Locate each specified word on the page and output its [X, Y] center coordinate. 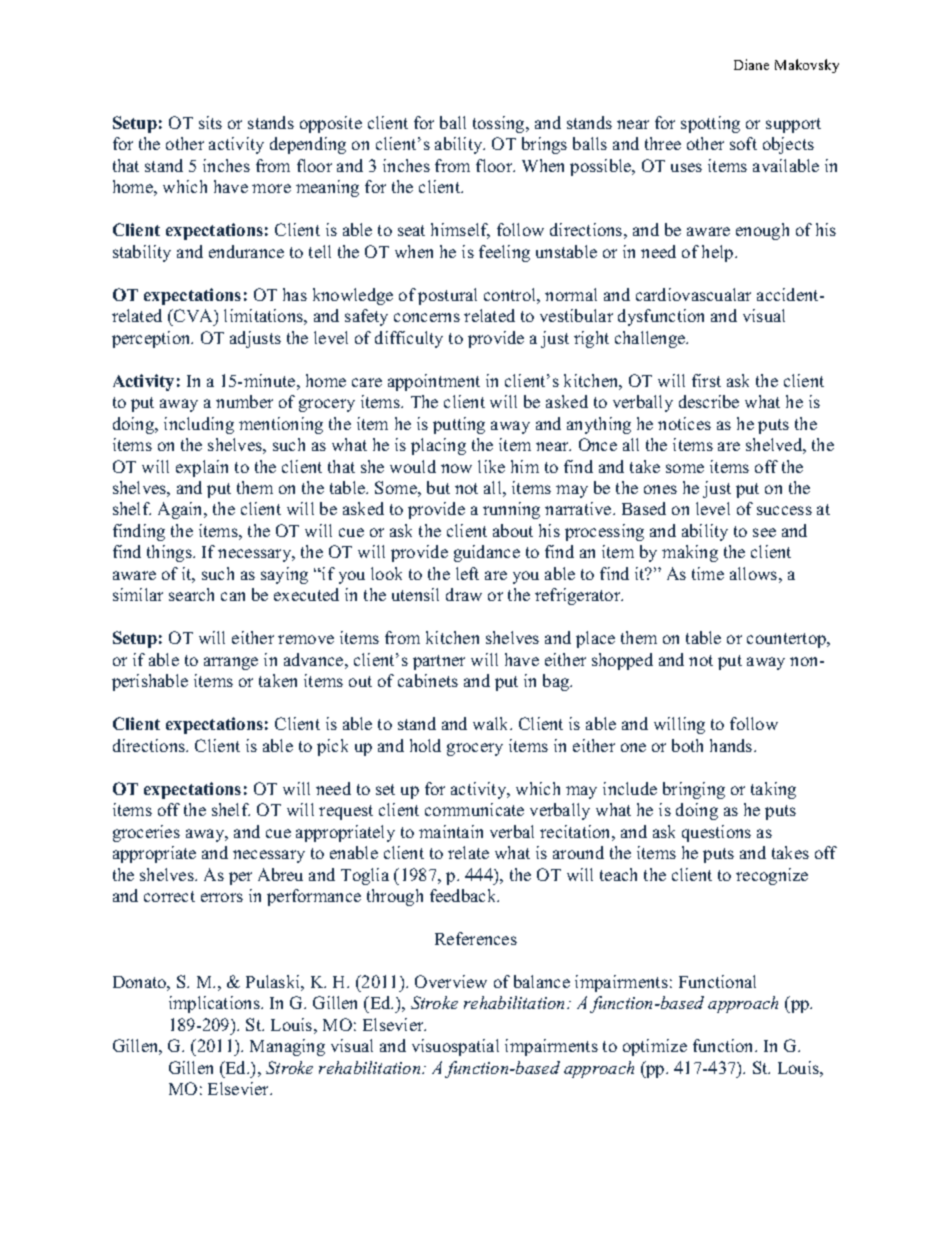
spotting [710, 124]
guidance [487, 553]
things [170, 553]
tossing [500, 124]
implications [215, 1004]
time [708, 573]
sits [210, 122]
